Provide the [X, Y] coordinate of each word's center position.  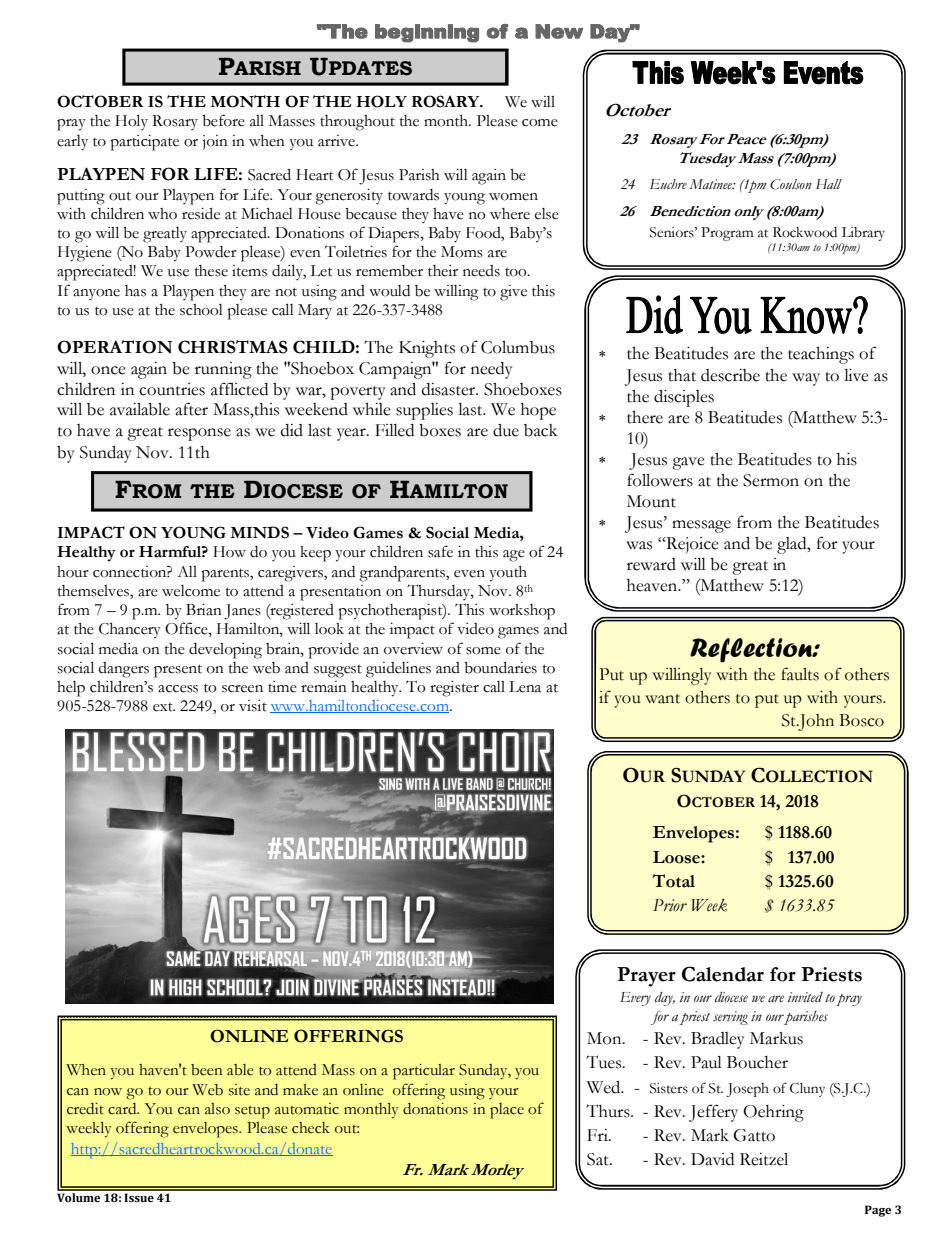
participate [144, 143]
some [483, 651]
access [178, 689]
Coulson [791, 184]
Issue [139, 1197]
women [513, 197]
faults [800, 674]
